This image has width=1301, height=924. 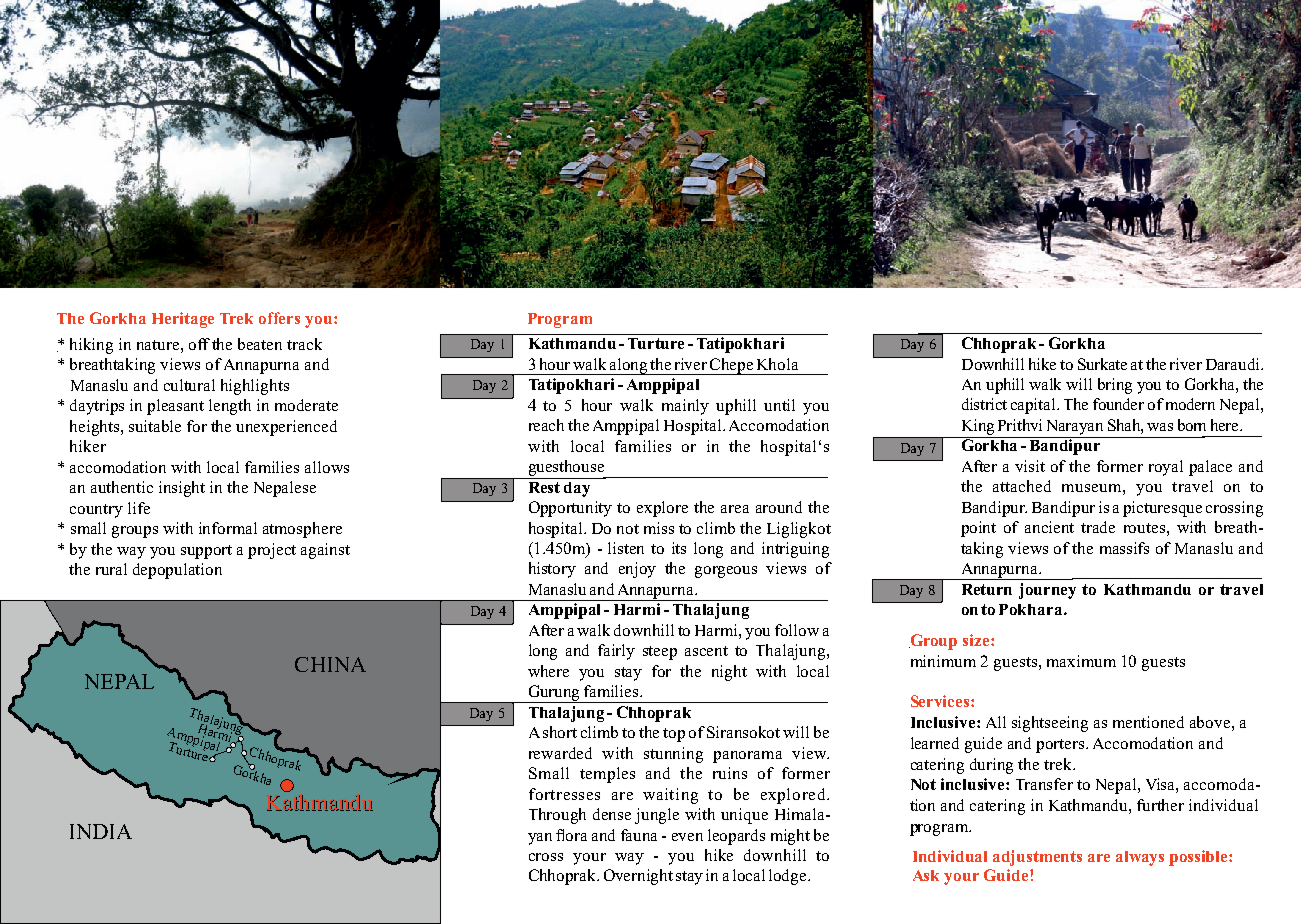 I want to click on CHINA, so click(x=330, y=664).
